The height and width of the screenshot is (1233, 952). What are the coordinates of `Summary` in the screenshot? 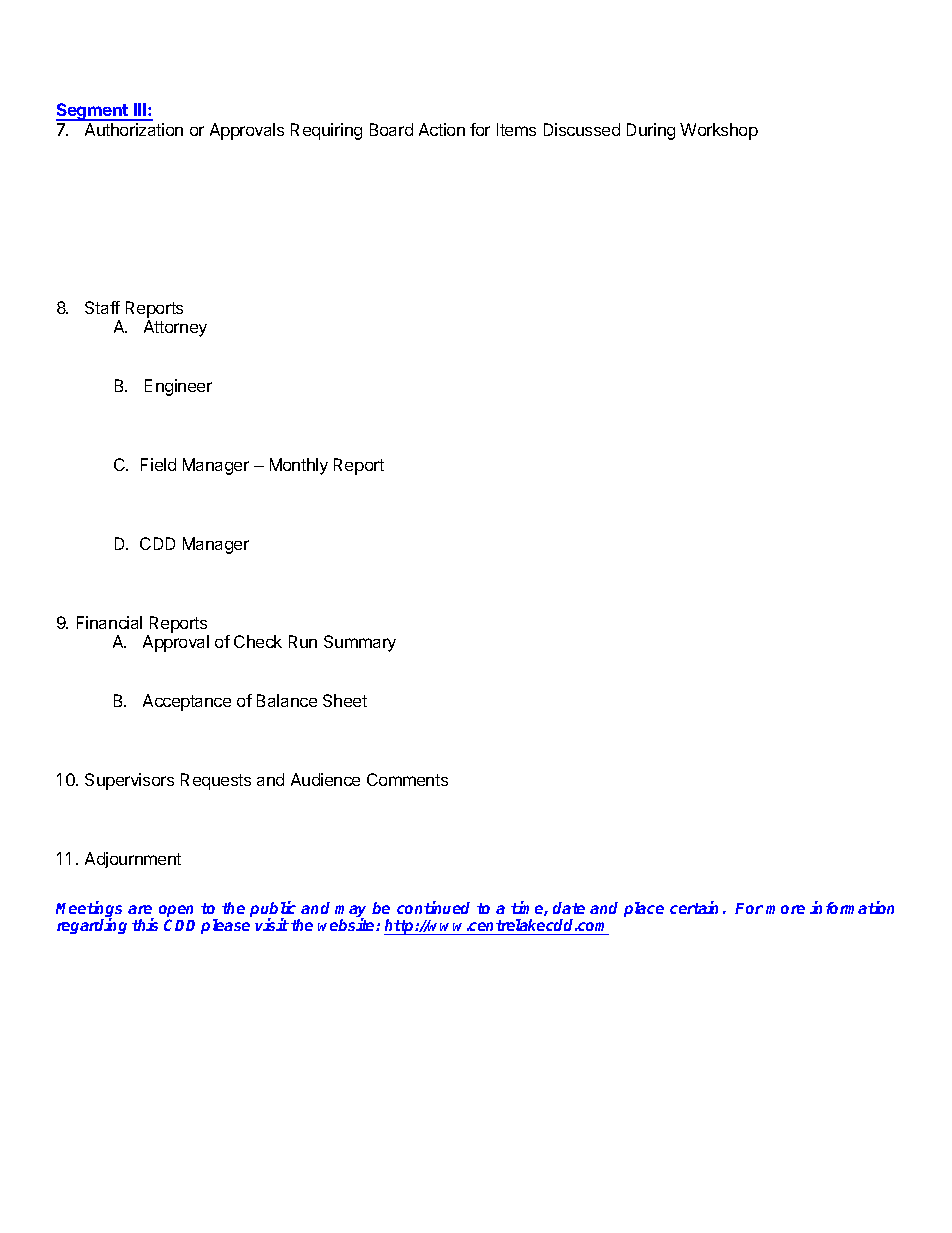 It's located at (360, 643).
